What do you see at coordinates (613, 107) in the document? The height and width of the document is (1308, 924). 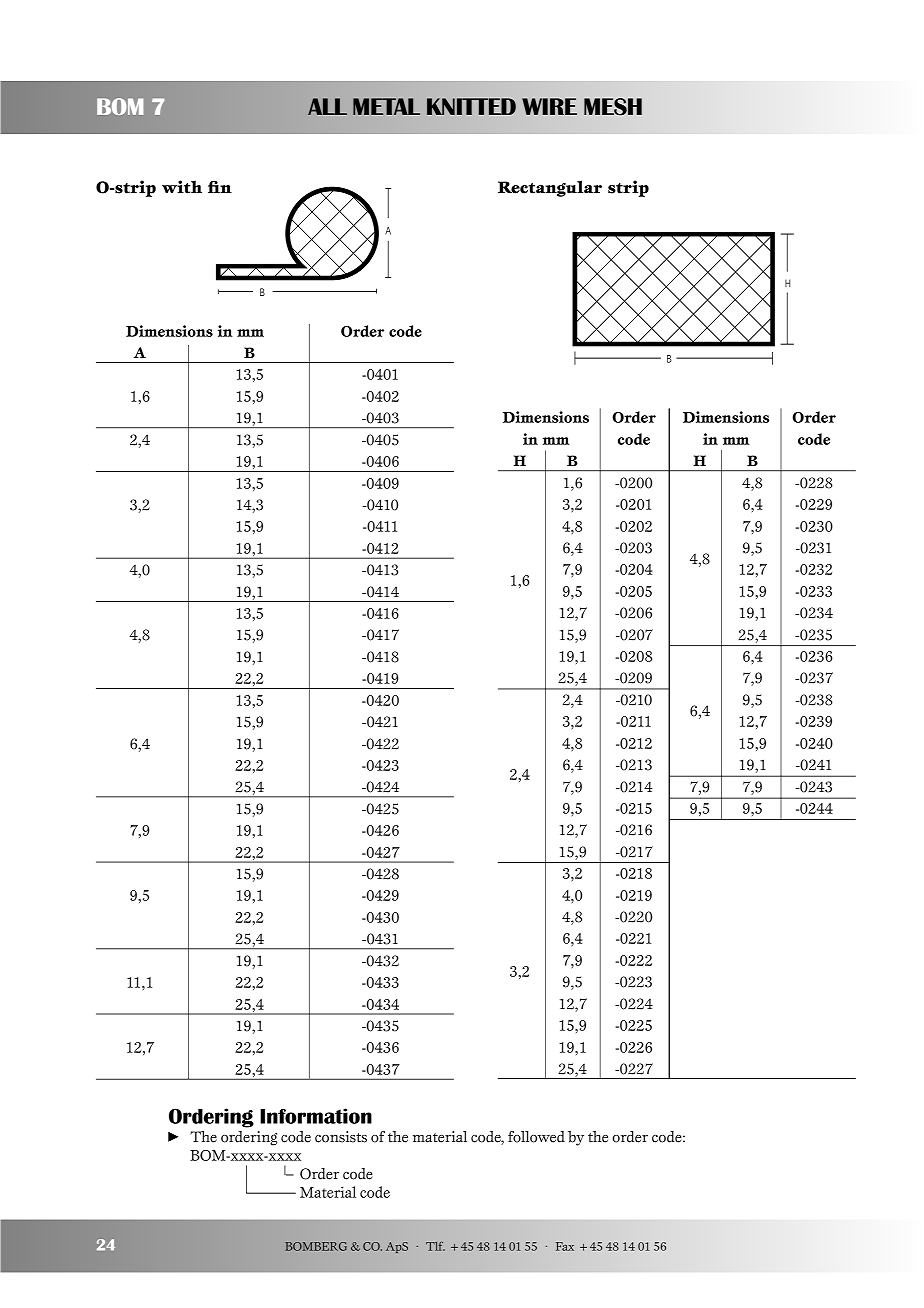 I see `MESH` at bounding box center [613, 107].
